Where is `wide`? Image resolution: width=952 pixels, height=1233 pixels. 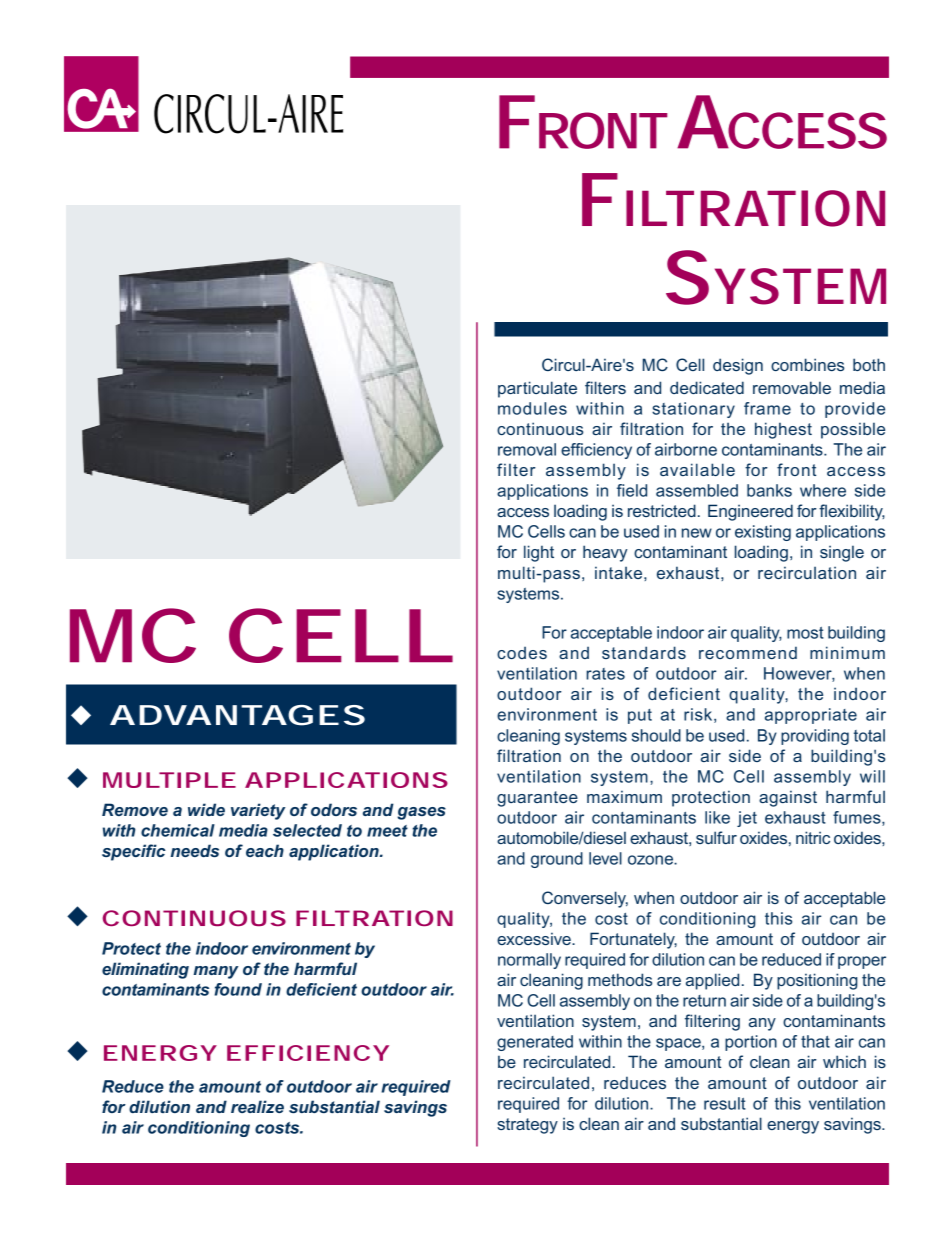 wide is located at coordinates (206, 809).
